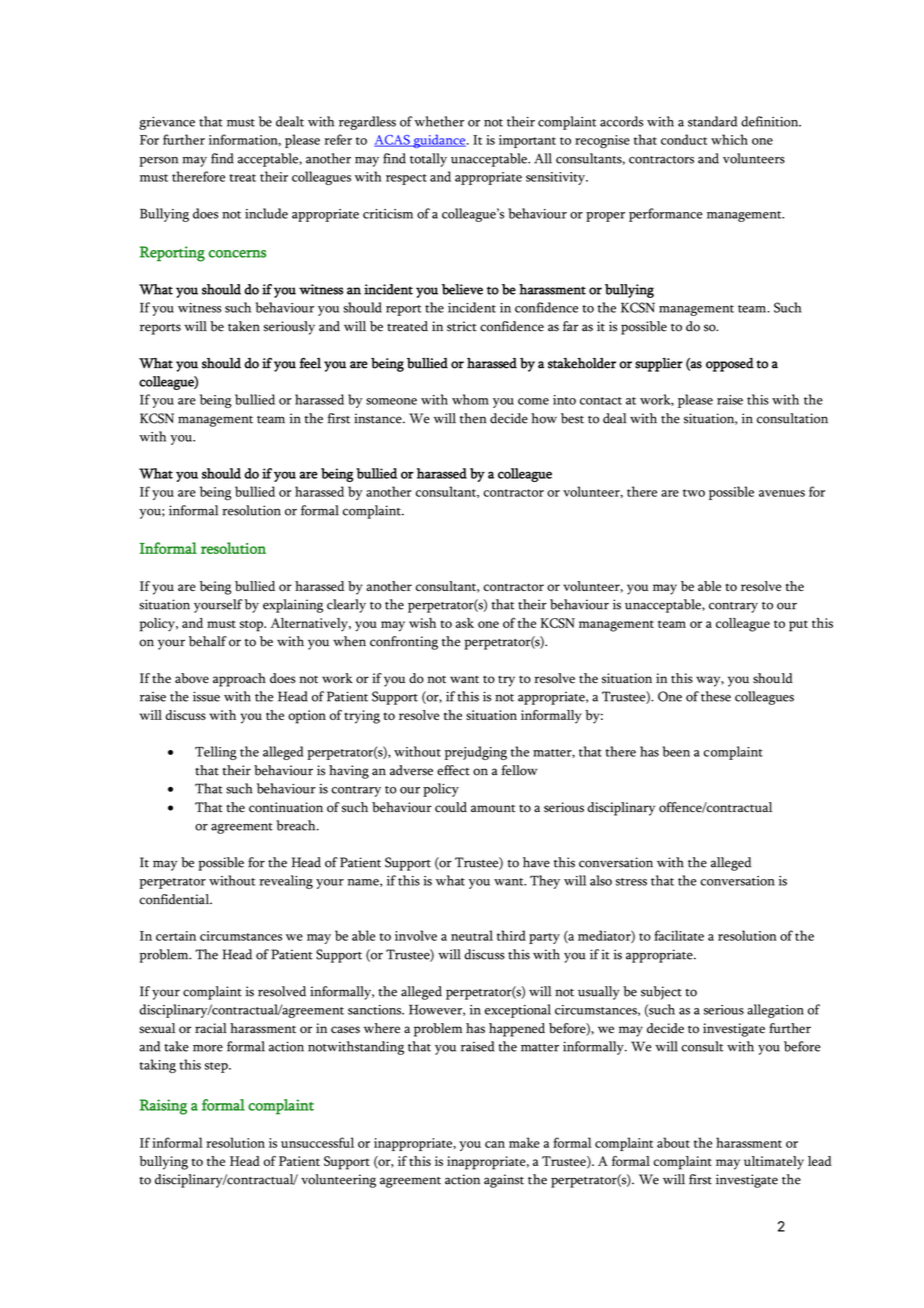 The width and height of the screenshot is (924, 1308). Describe the element at coordinates (286, 807) in the screenshot. I see `continuation` at that location.
